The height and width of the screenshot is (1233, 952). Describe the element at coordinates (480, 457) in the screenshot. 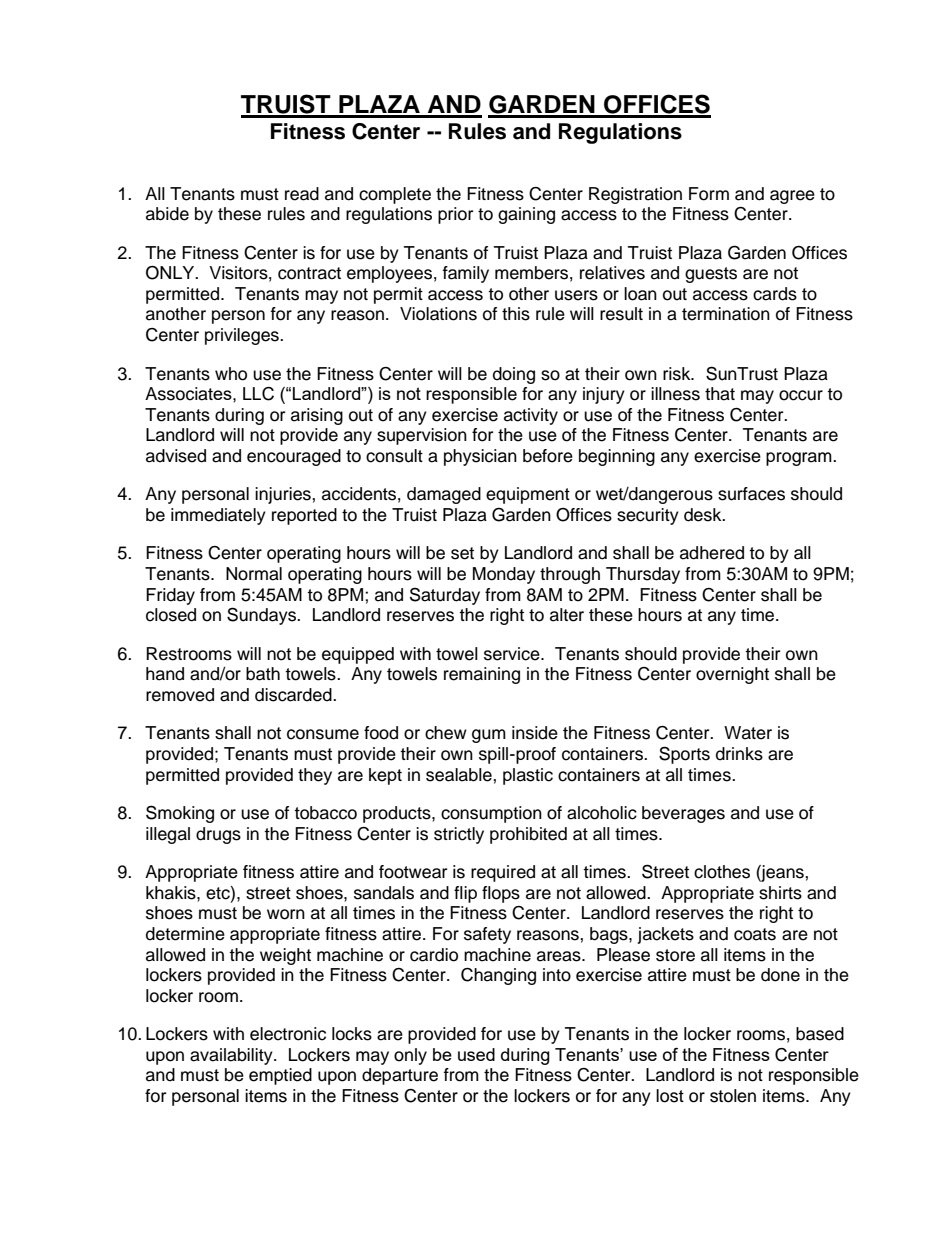

I see `physician` at that location.
